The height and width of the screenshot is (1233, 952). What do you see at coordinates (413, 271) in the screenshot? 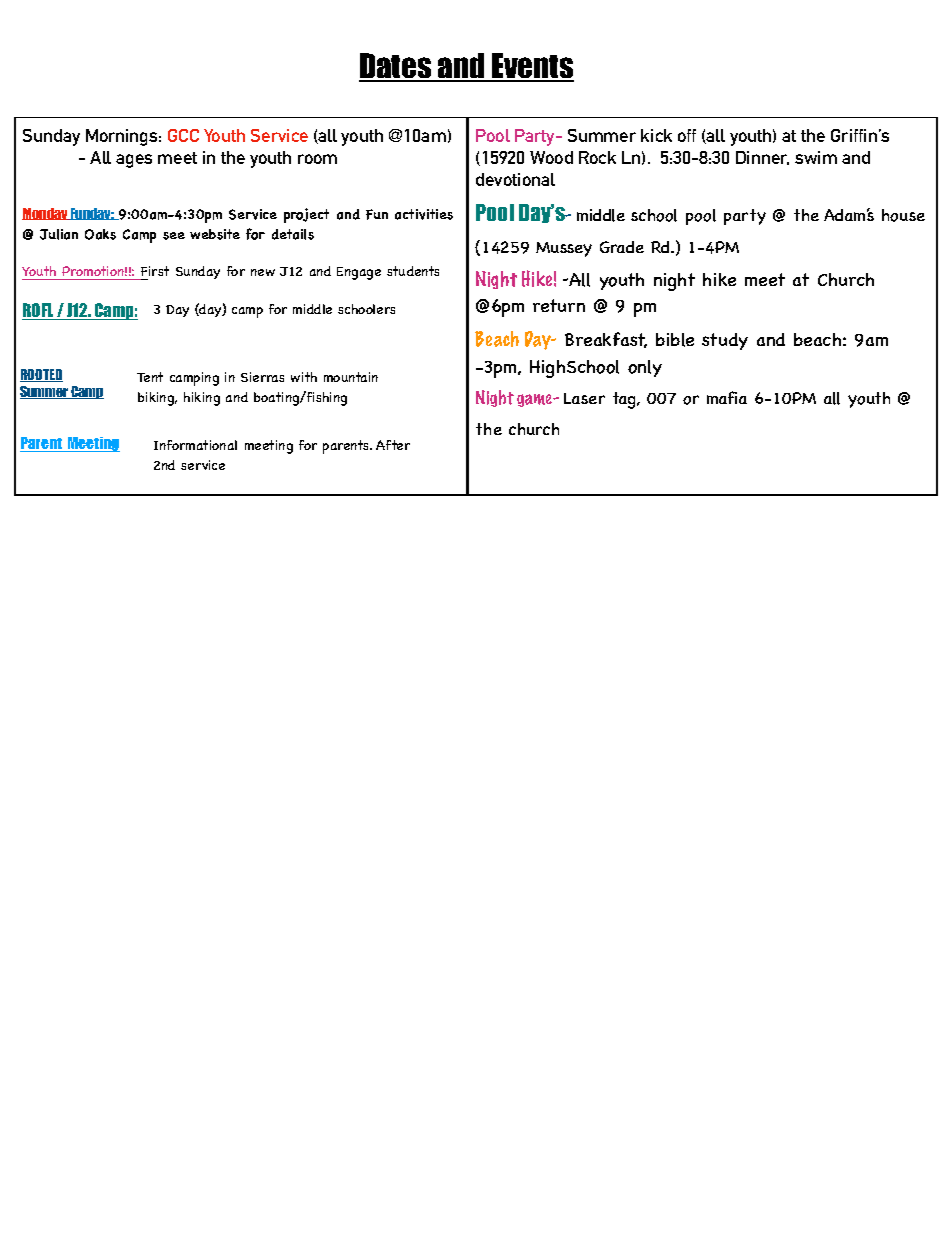
I see `students` at bounding box center [413, 271].
